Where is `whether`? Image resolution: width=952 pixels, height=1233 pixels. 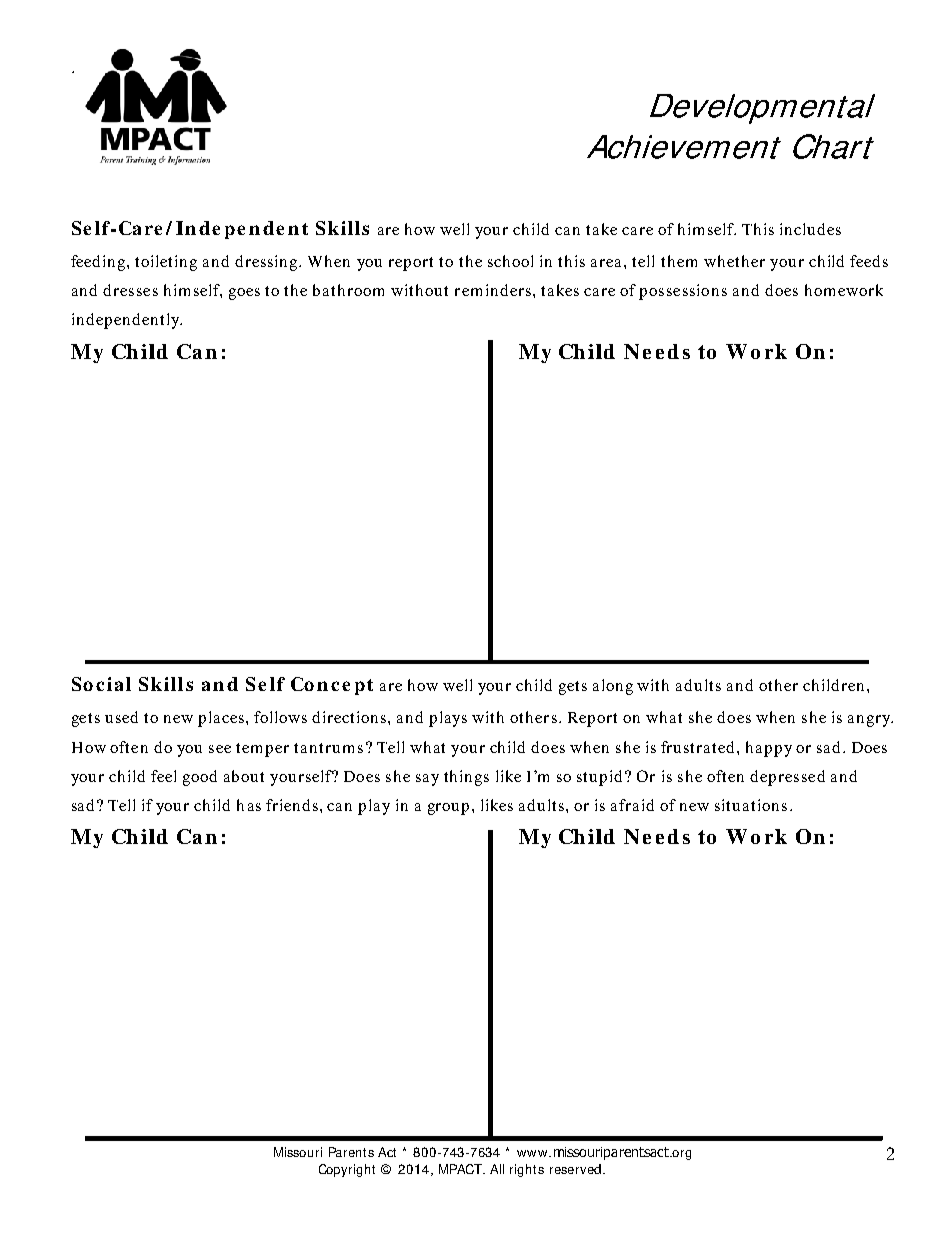 whether is located at coordinates (734, 261).
